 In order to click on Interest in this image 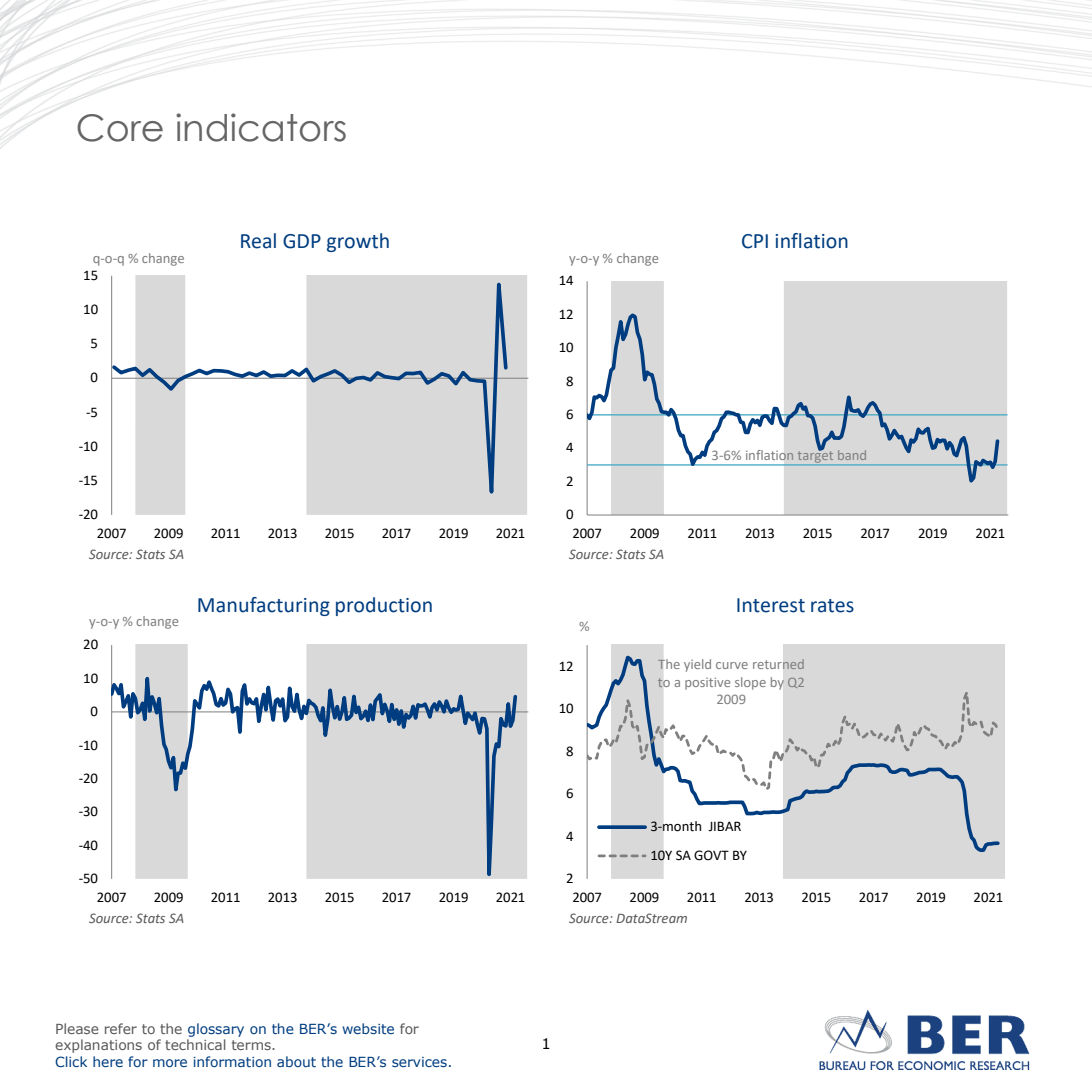, I will do `click(771, 605)`.
